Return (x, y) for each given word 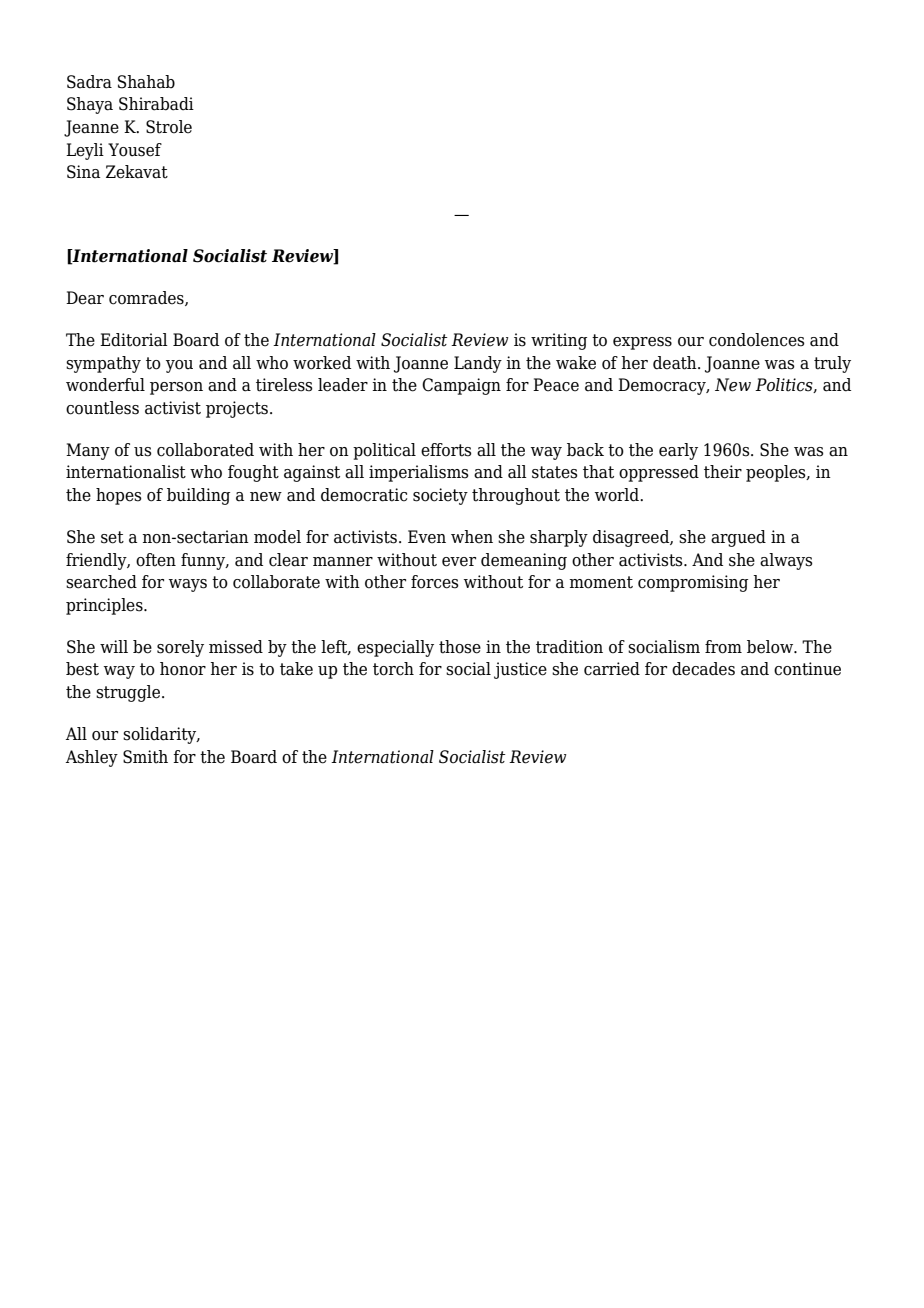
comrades (147, 298)
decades (703, 669)
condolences (757, 340)
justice (520, 670)
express (642, 343)
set (112, 537)
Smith (145, 757)
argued (738, 538)
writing (559, 341)
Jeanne (91, 128)
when (472, 537)
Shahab (146, 82)
